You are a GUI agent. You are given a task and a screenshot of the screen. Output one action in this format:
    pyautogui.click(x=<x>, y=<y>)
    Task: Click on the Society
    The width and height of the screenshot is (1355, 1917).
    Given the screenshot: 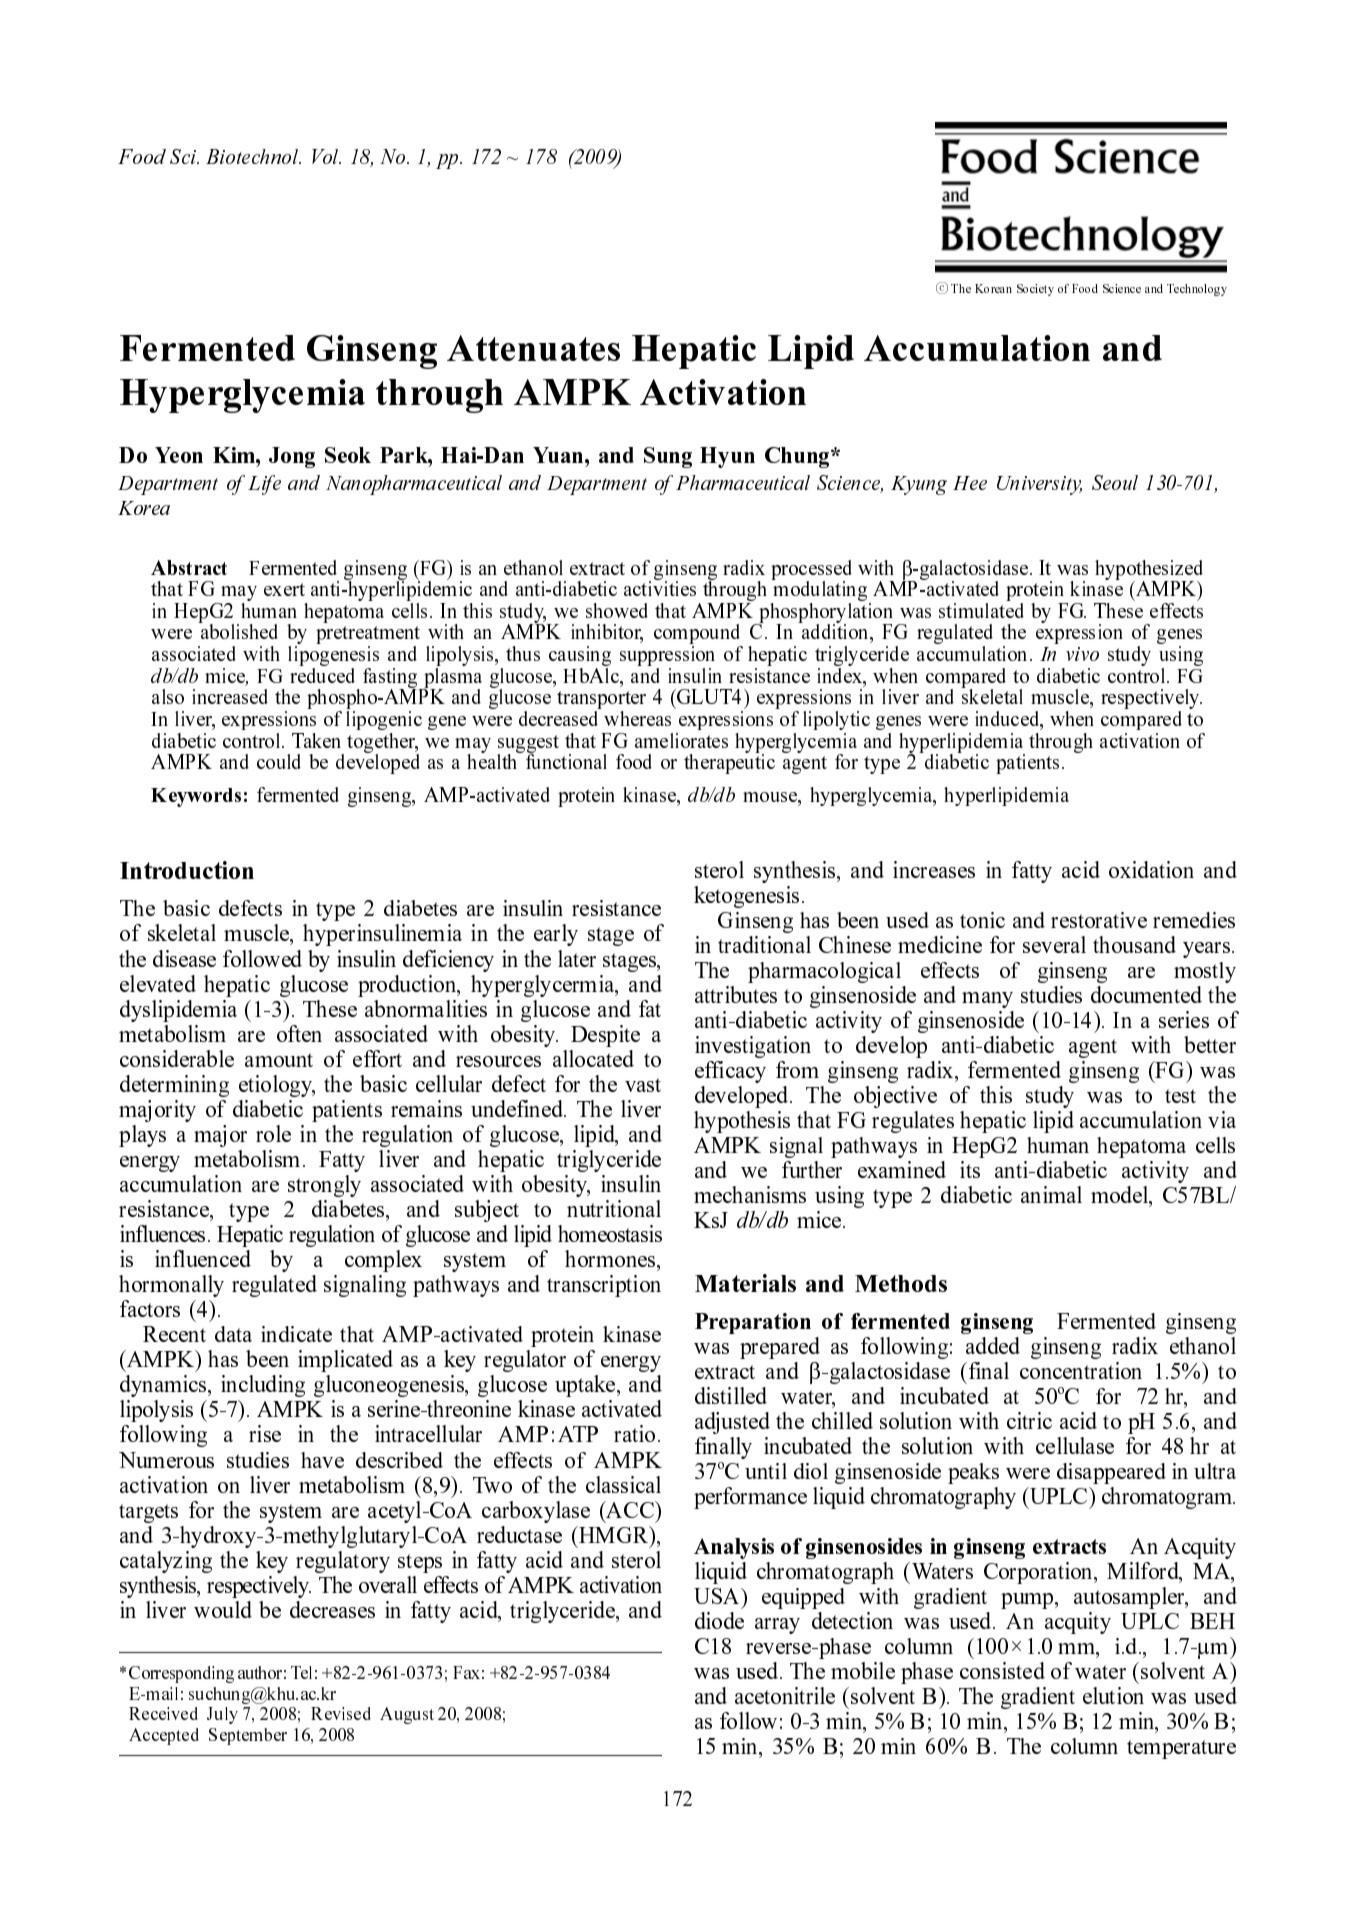 What is the action you would take?
    pyautogui.click(x=1035, y=290)
